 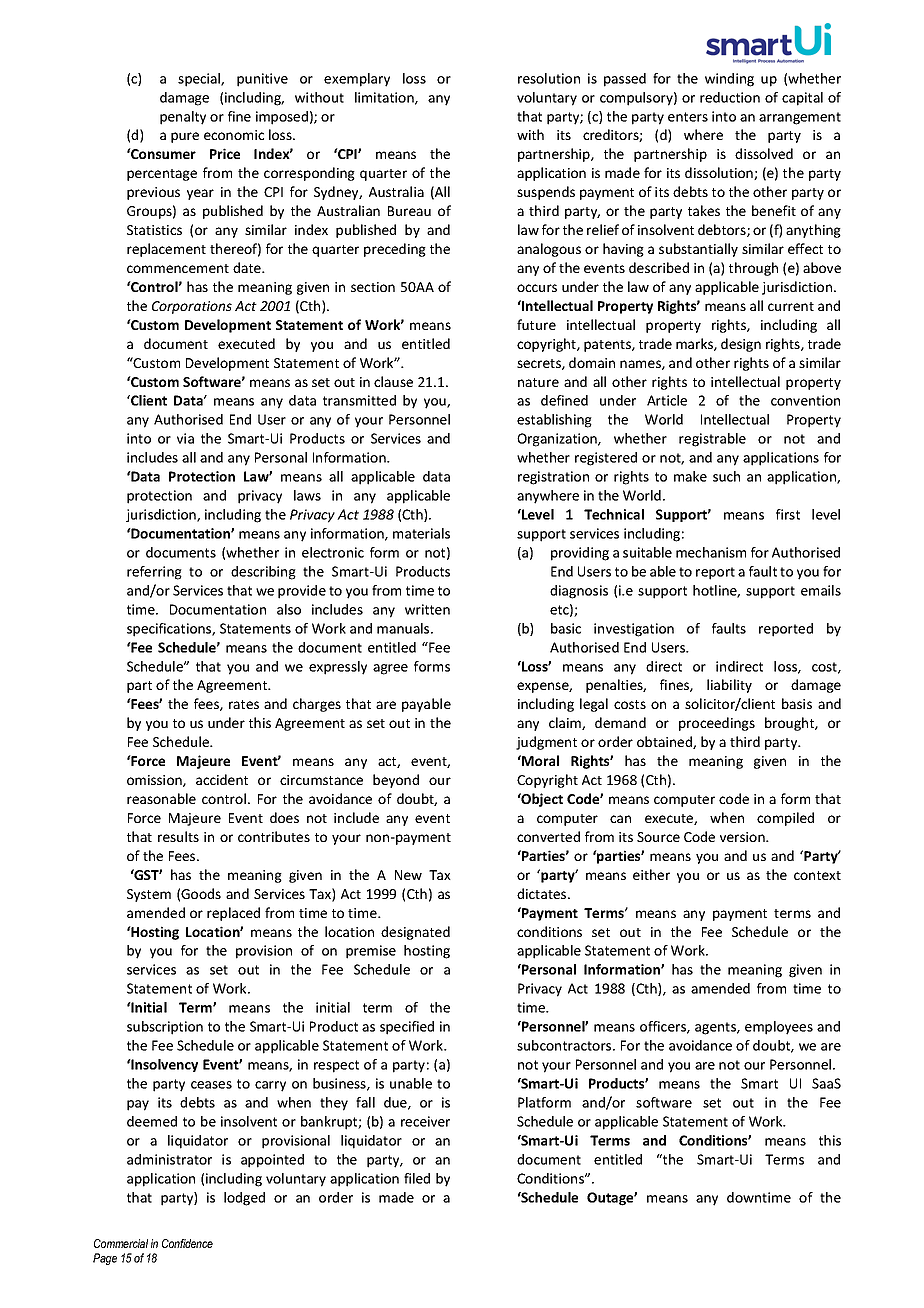 I want to click on penalty, so click(x=183, y=118).
